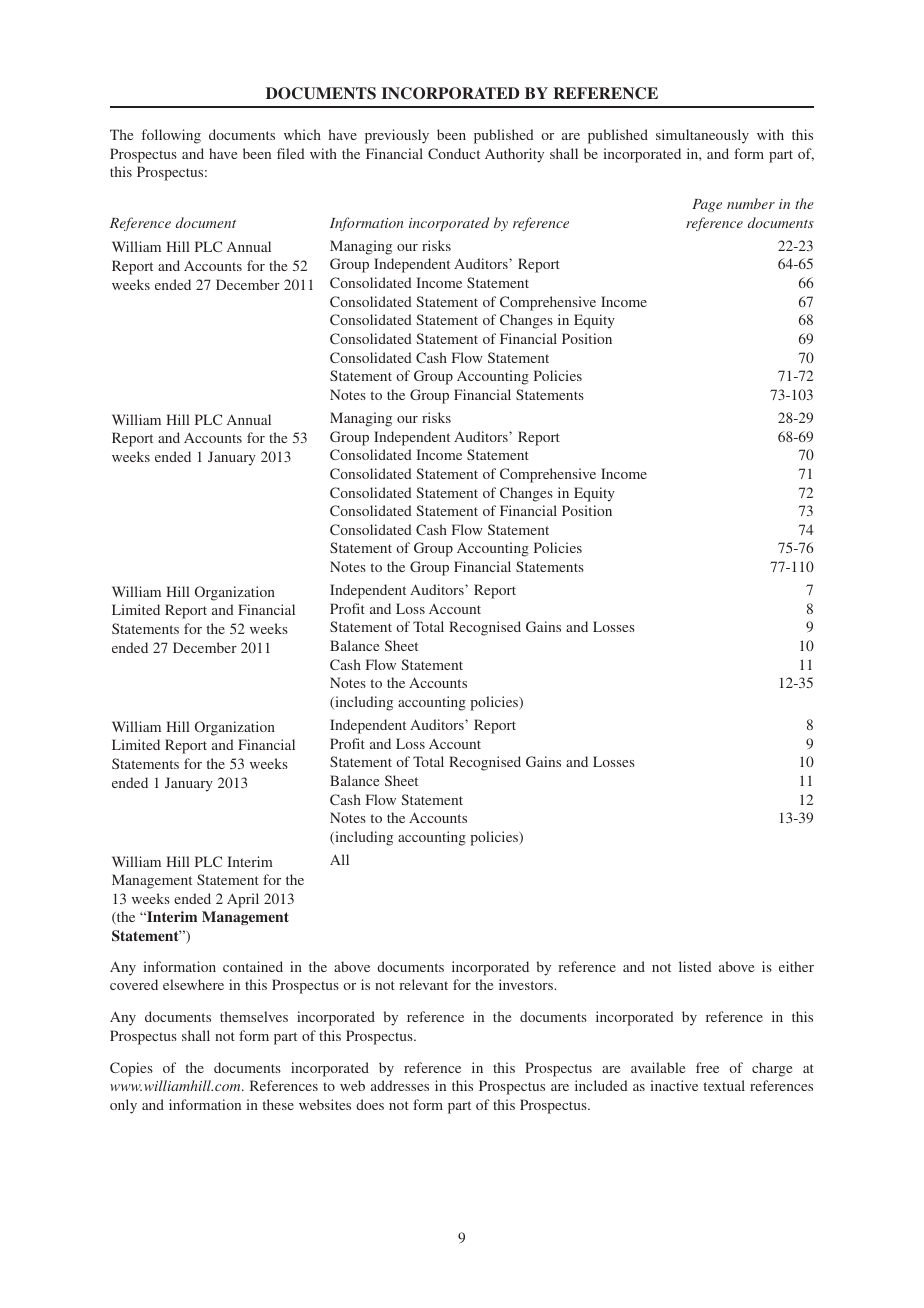 The height and width of the screenshot is (1308, 924). Describe the element at coordinates (291, 153) in the screenshot. I see `filed` at that location.
